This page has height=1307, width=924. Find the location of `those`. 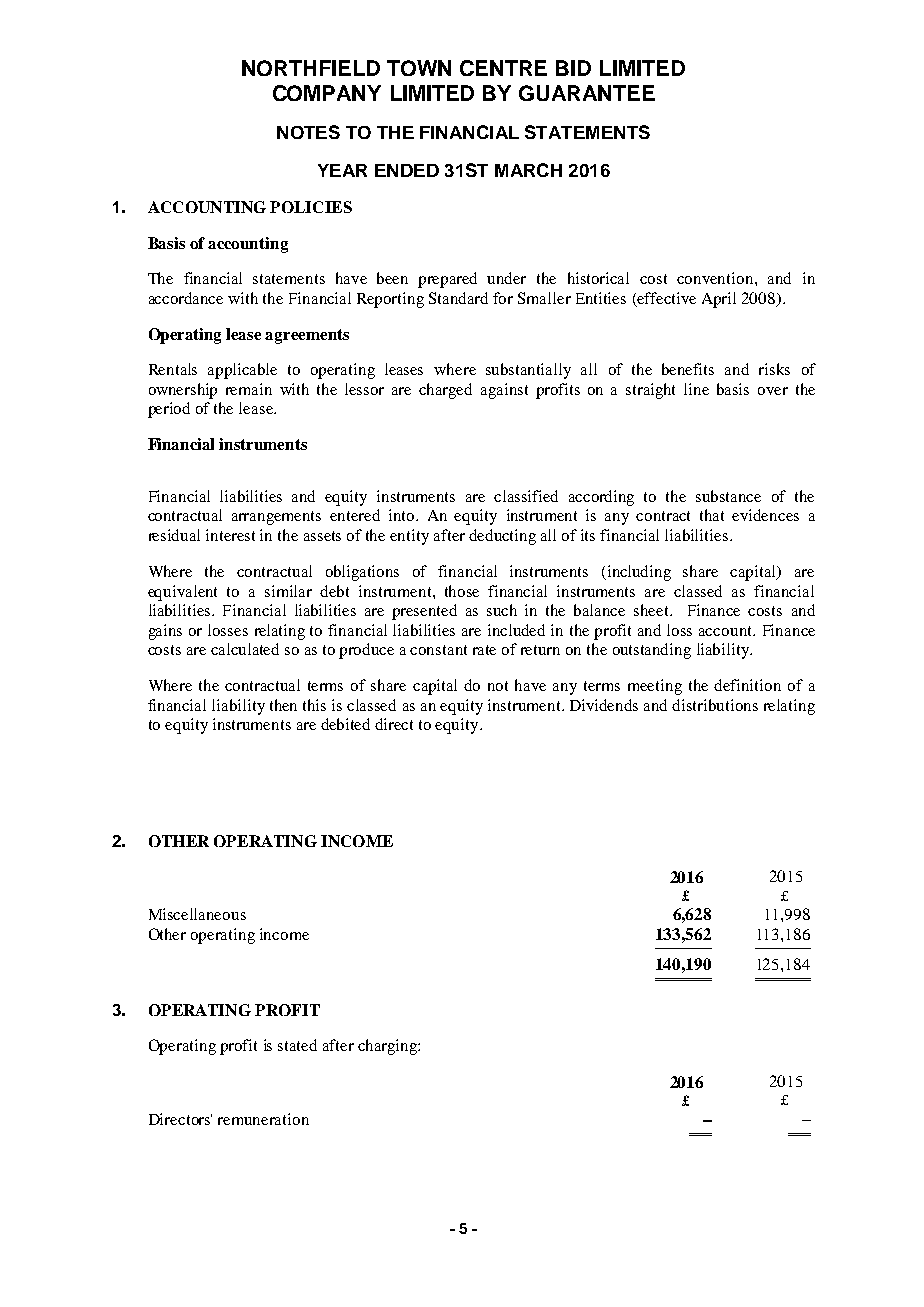

those is located at coordinates (462, 591).
